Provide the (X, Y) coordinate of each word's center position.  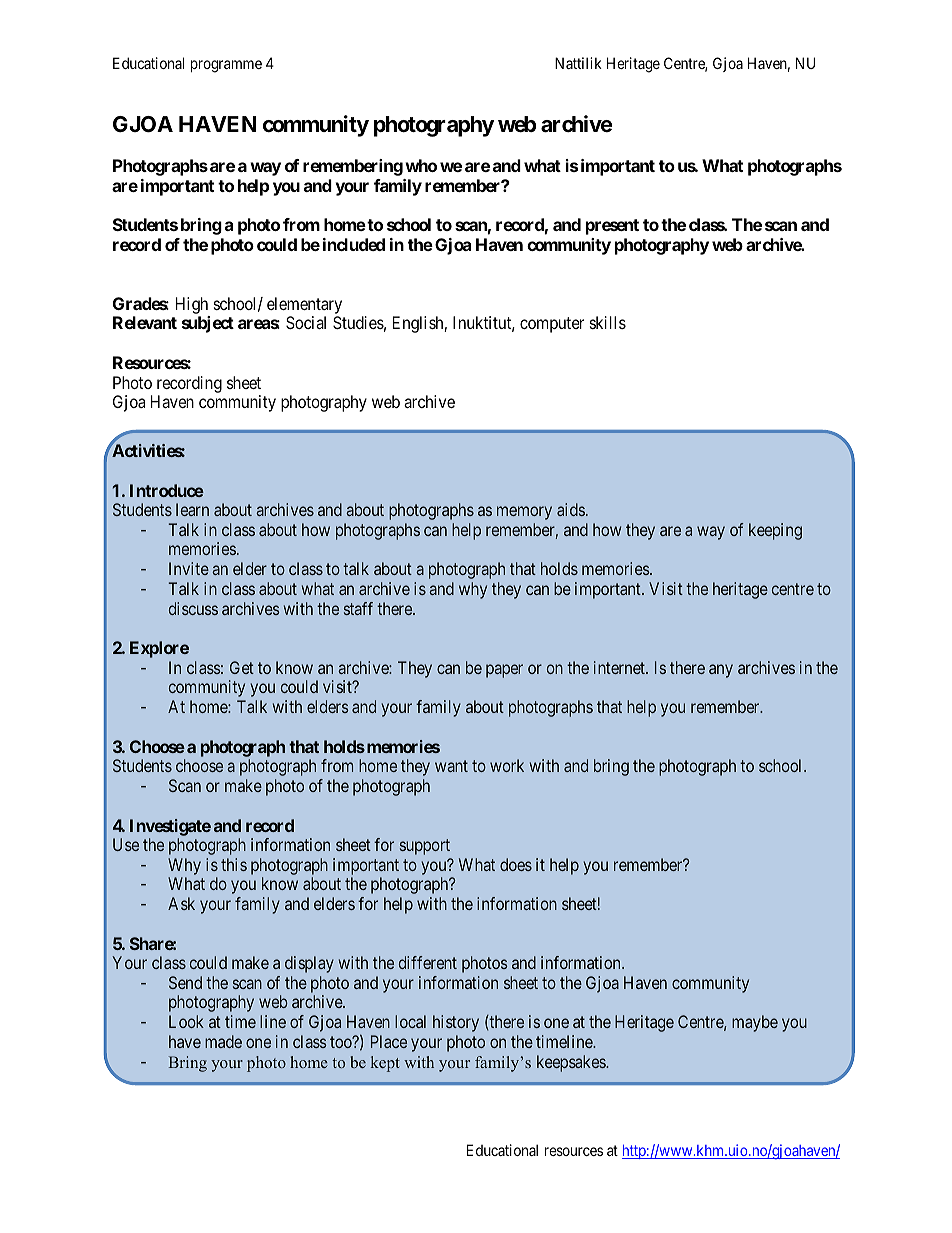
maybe (755, 1023)
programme (226, 66)
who (421, 165)
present (612, 227)
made (223, 1041)
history (456, 1023)
